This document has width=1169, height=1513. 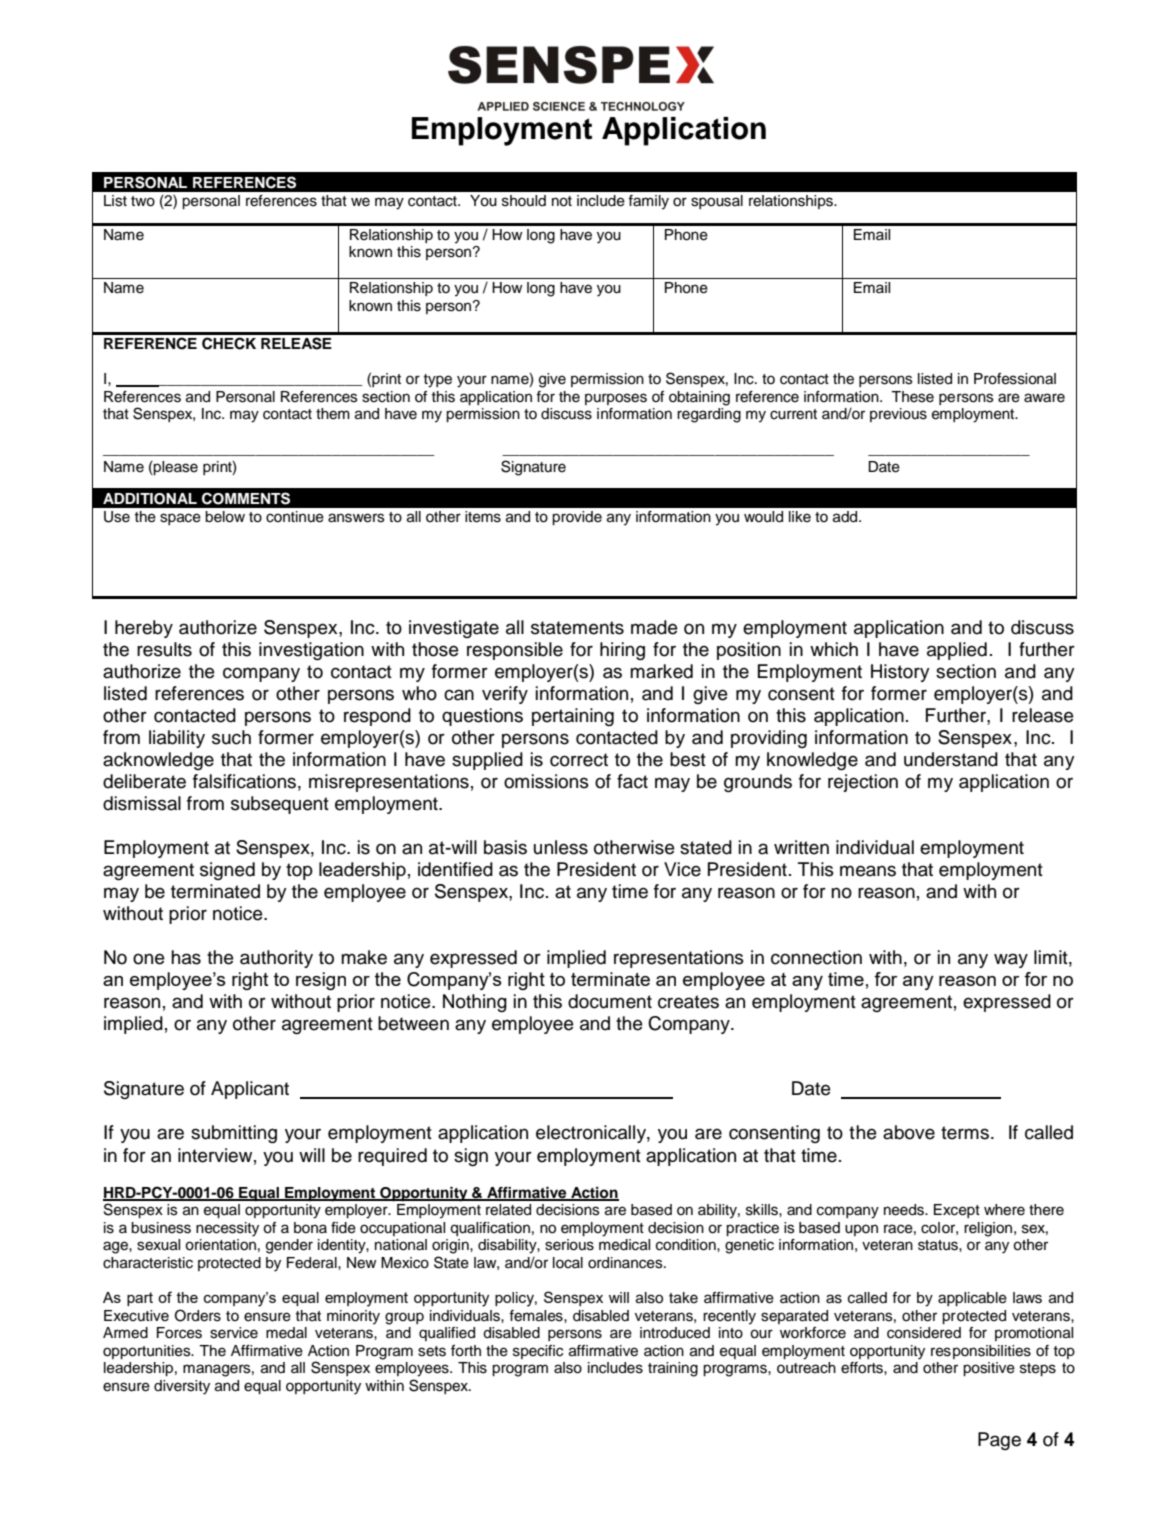 I want to click on two, so click(x=143, y=201).
